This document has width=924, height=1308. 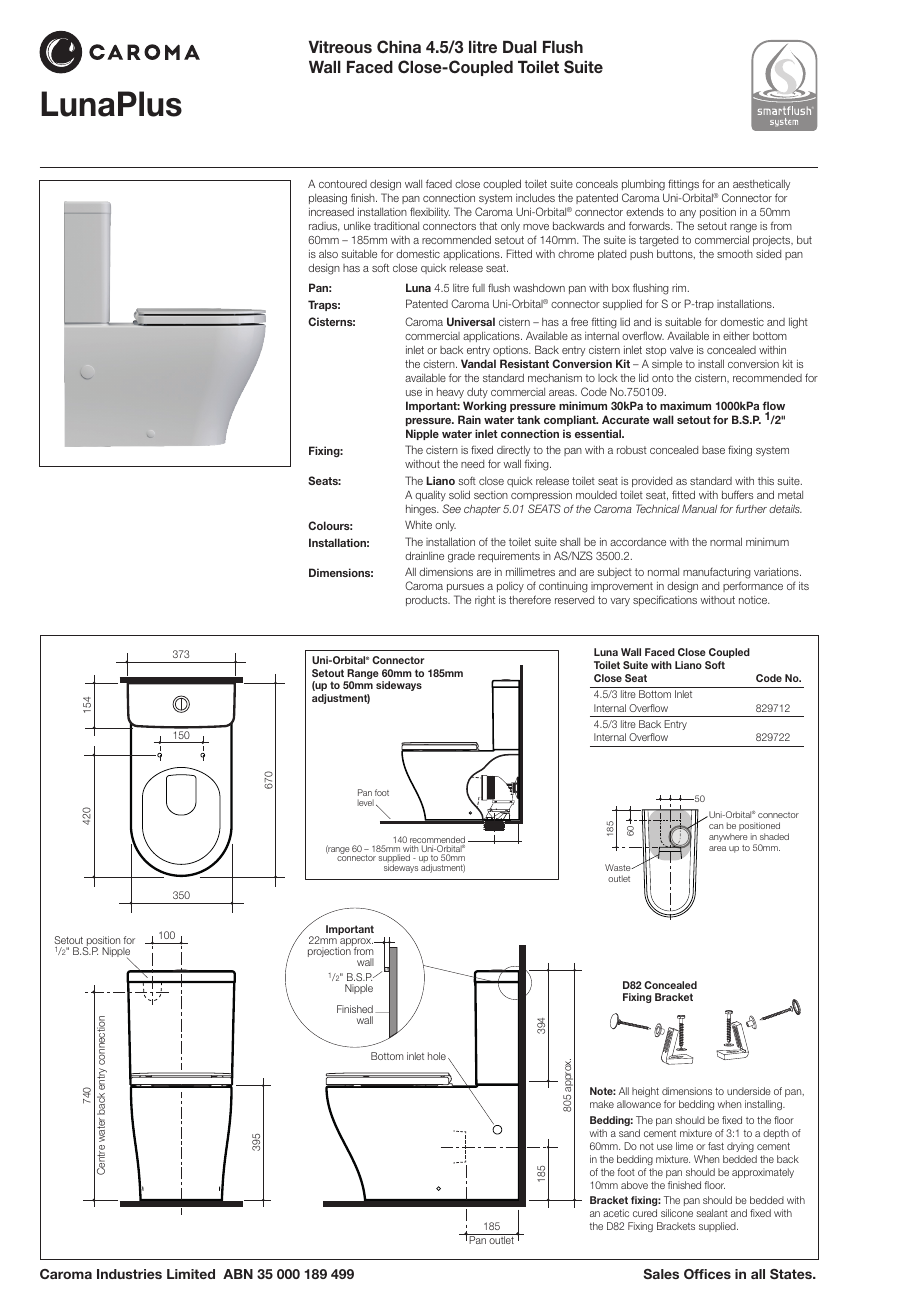 What do you see at coordinates (340, 47) in the document?
I see `Vitreous` at bounding box center [340, 47].
